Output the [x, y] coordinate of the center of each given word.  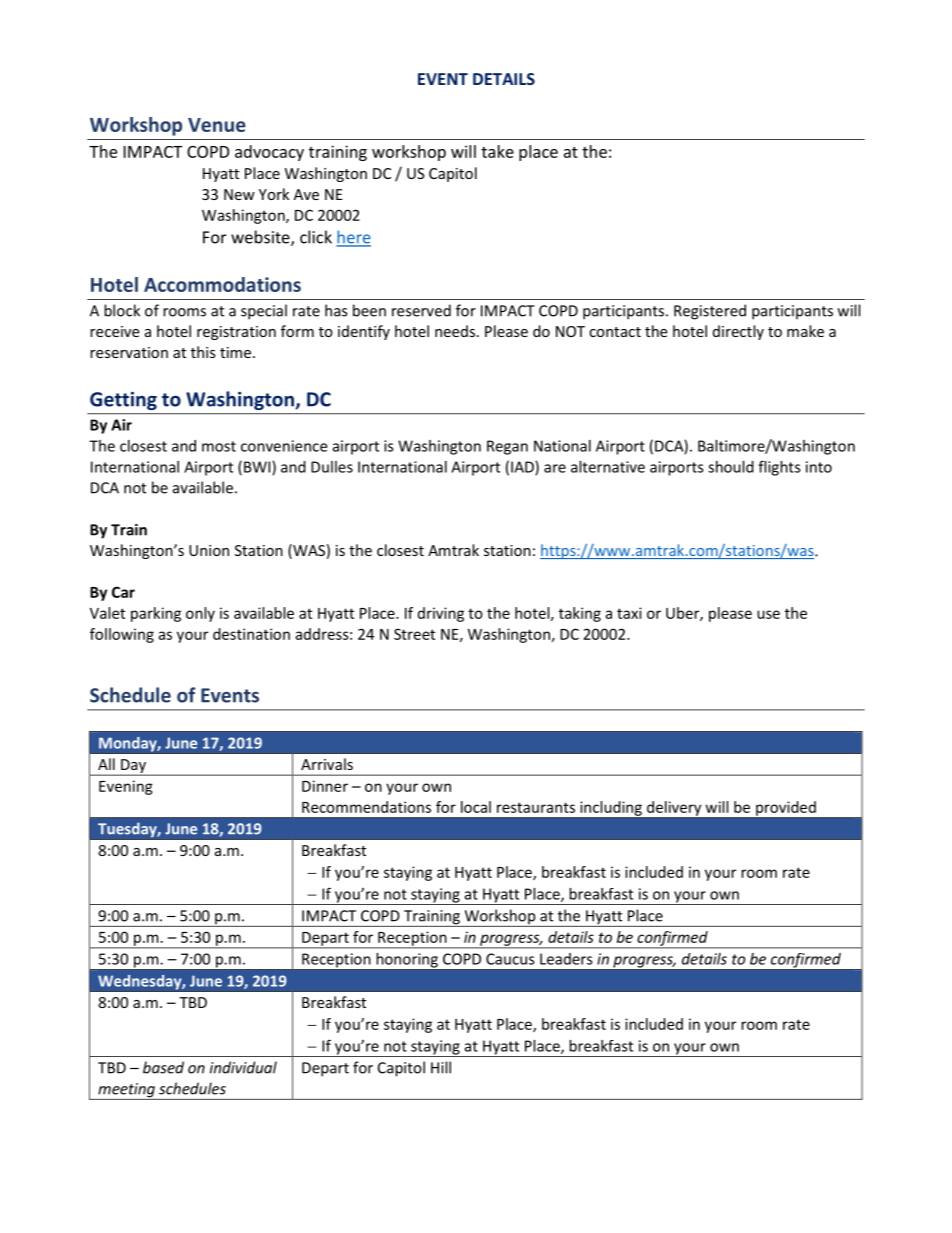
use [768, 614]
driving [441, 614]
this [203, 352]
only [200, 614]
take [497, 151]
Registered [710, 312]
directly [738, 332]
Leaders [566, 959]
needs [455, 331]
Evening [126, 787]
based [163, 1067]
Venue [217, 125]
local [476, 807]
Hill [441, 1067]
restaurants [536, 807]
